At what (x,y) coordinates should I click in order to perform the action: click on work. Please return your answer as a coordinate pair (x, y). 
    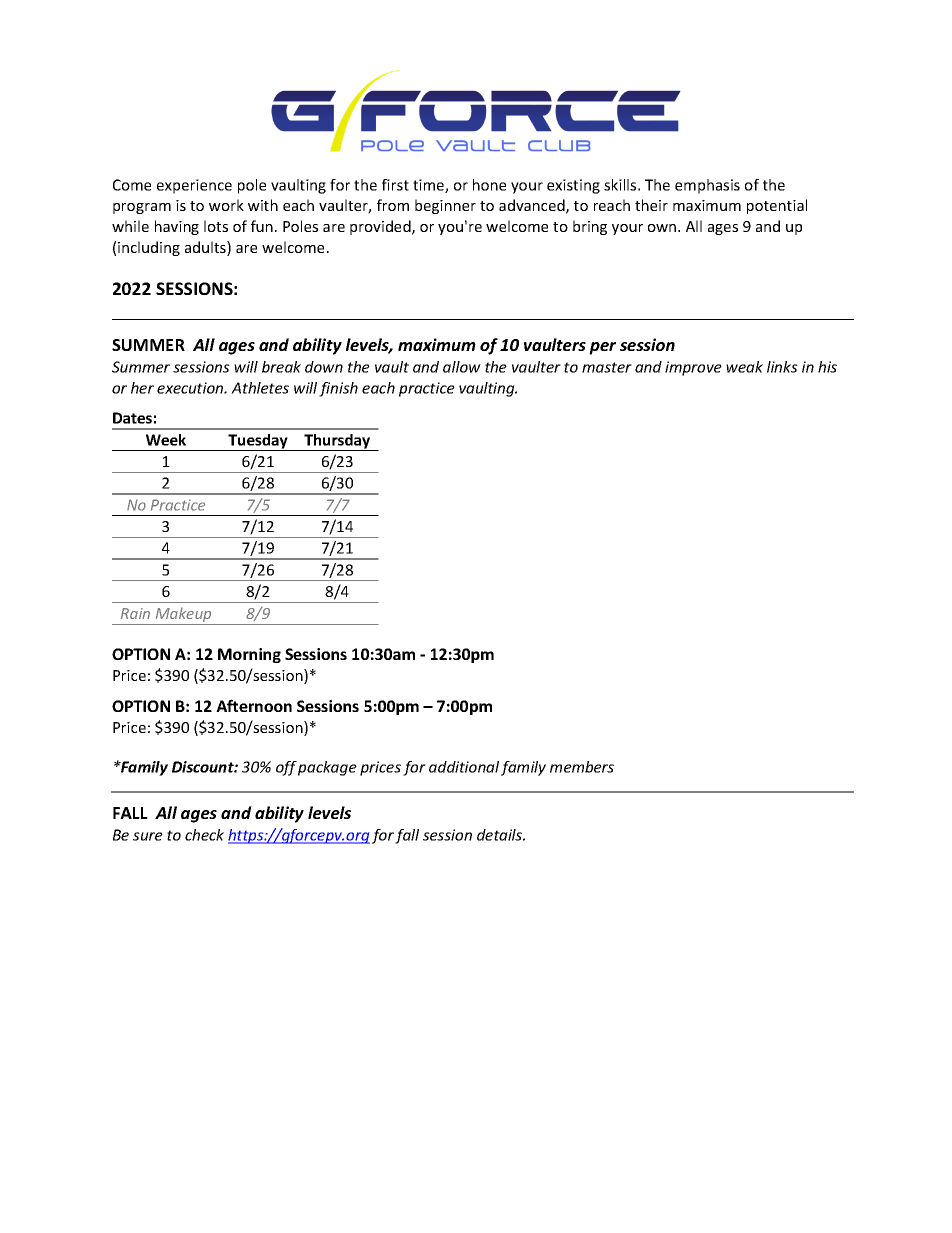
    Looking at the image, I should click on (226, 205).
